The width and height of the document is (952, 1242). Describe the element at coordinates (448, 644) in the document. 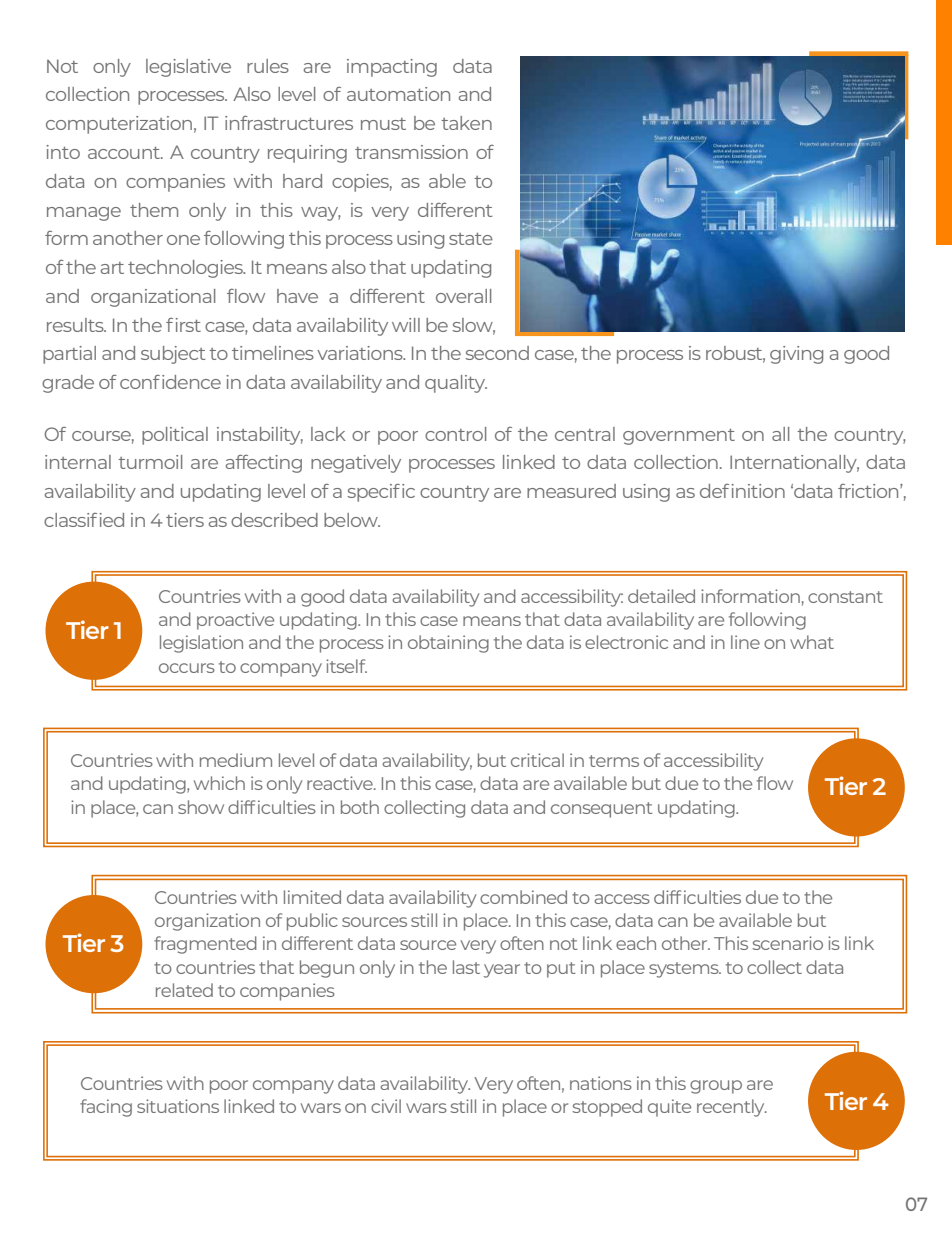

I see `obtaining` at that location.
